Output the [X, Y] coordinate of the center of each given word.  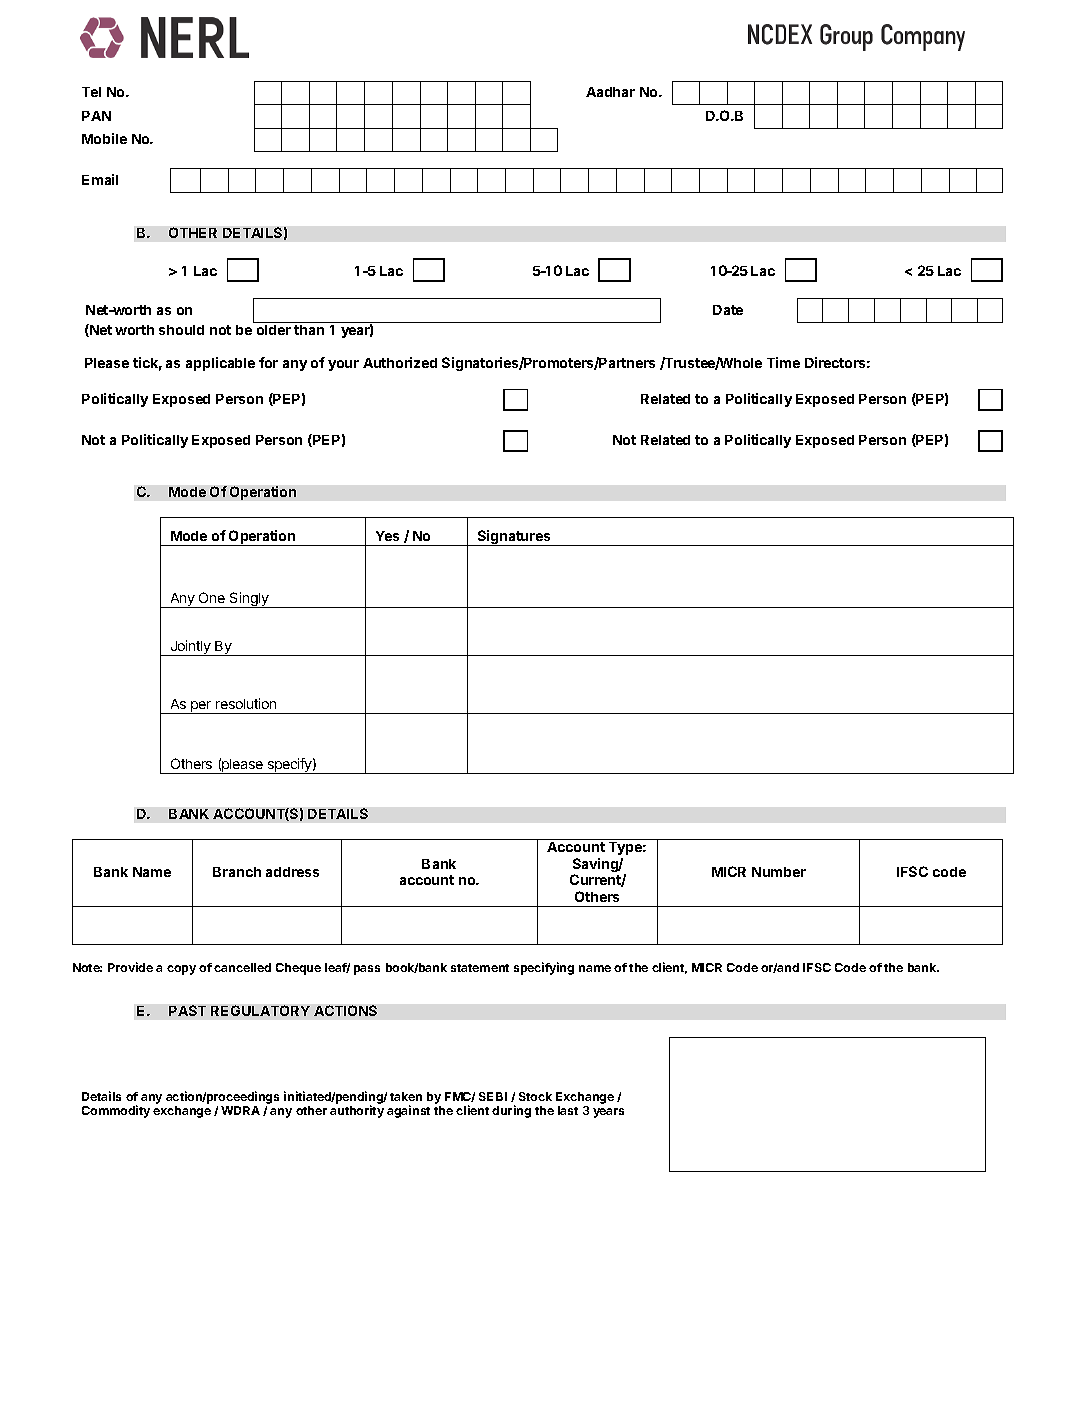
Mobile [104, 138]
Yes [387, 536]
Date [728, 310]
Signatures [514, 538]
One [212, 597]
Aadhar [610, 92]
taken [406, 1096]
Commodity [116, 1111]
